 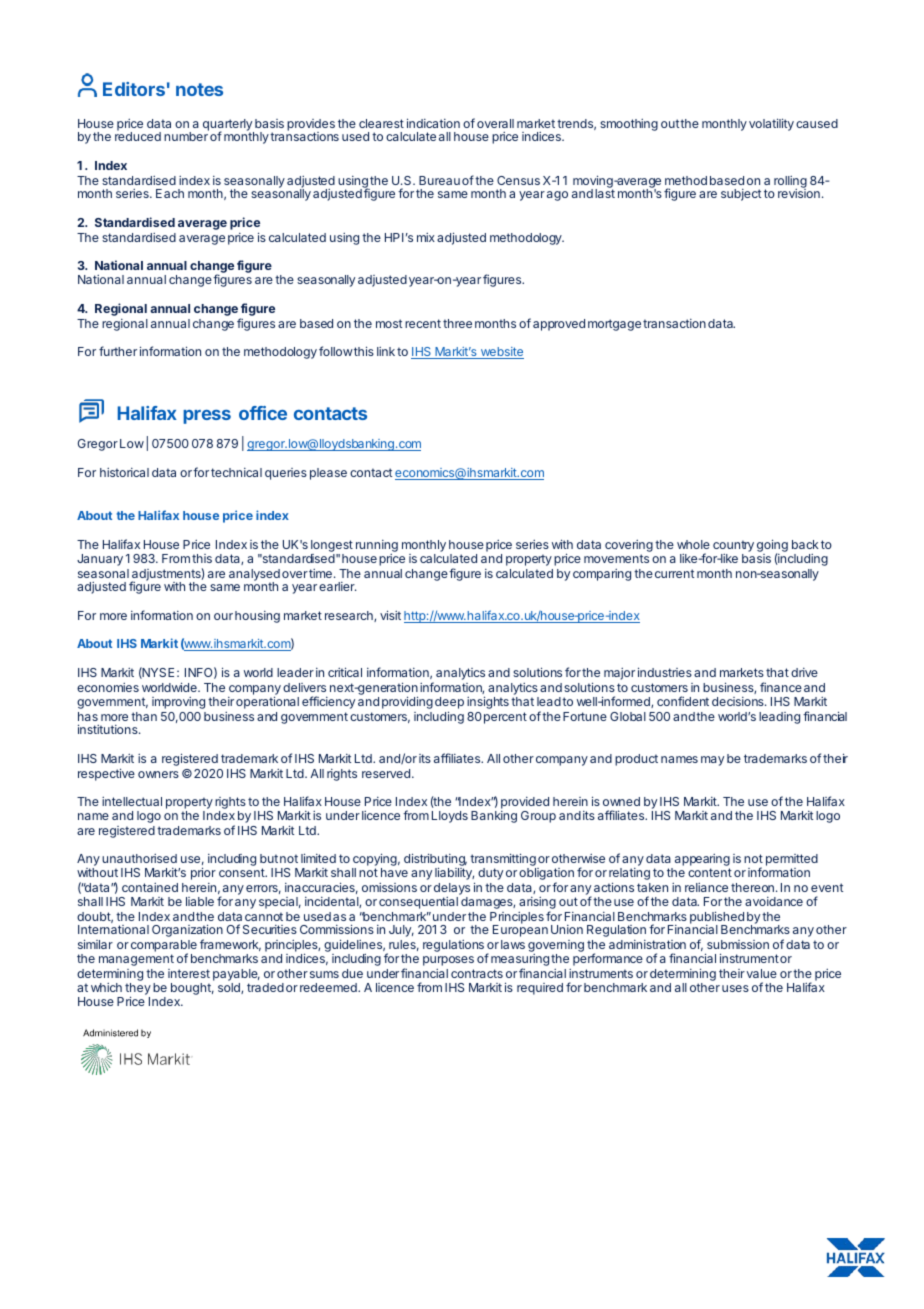 I want to click on indication, so click(x=433, y=123).
